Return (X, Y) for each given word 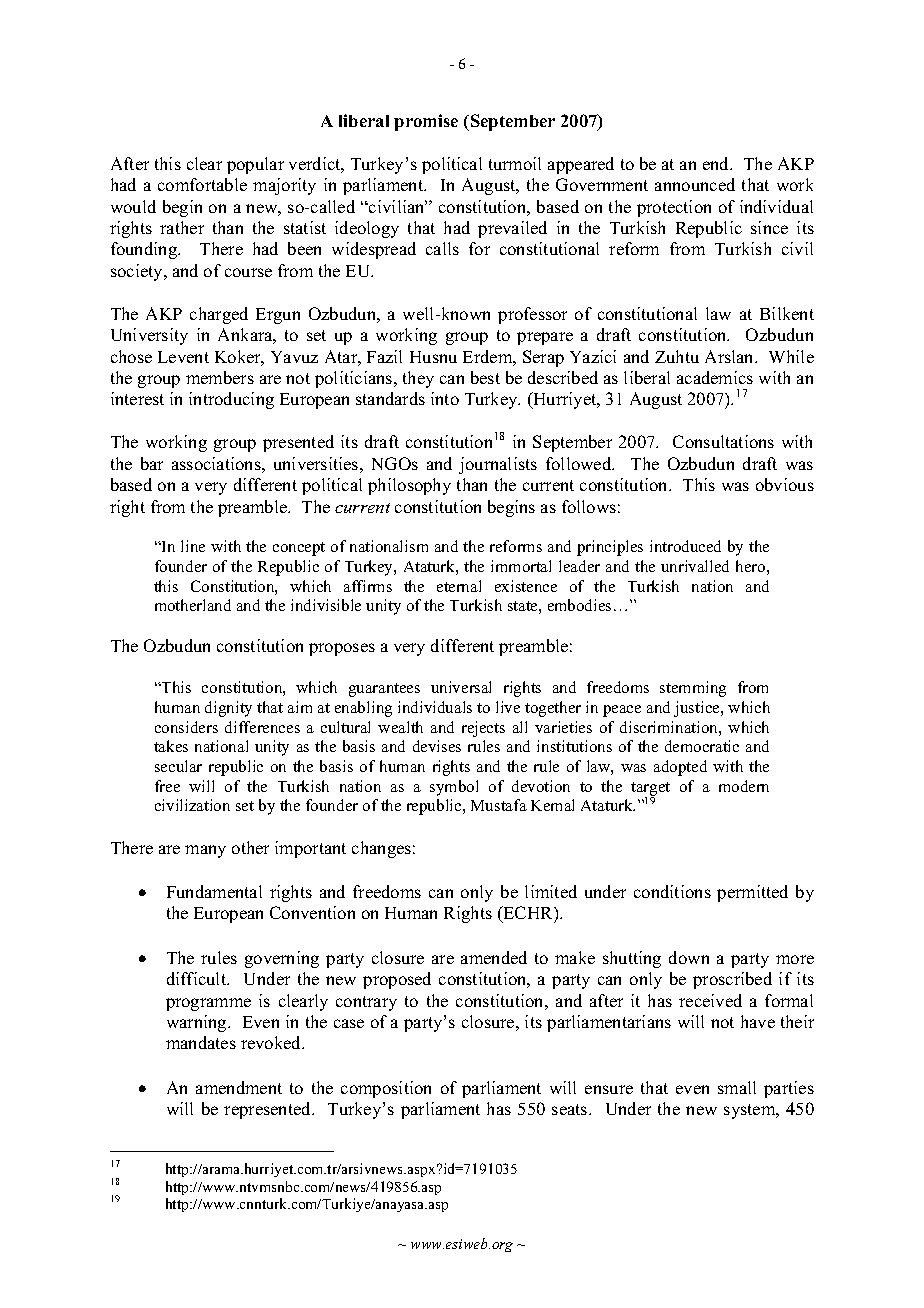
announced (695, 184)
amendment (239, 1087)
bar (152, 463)
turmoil (515, 163)
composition (386, 1089)
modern (744, 786)
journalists (498, 465)
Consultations (723, 441)
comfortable (202, 184)
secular (178, 766)
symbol (454, 788)
